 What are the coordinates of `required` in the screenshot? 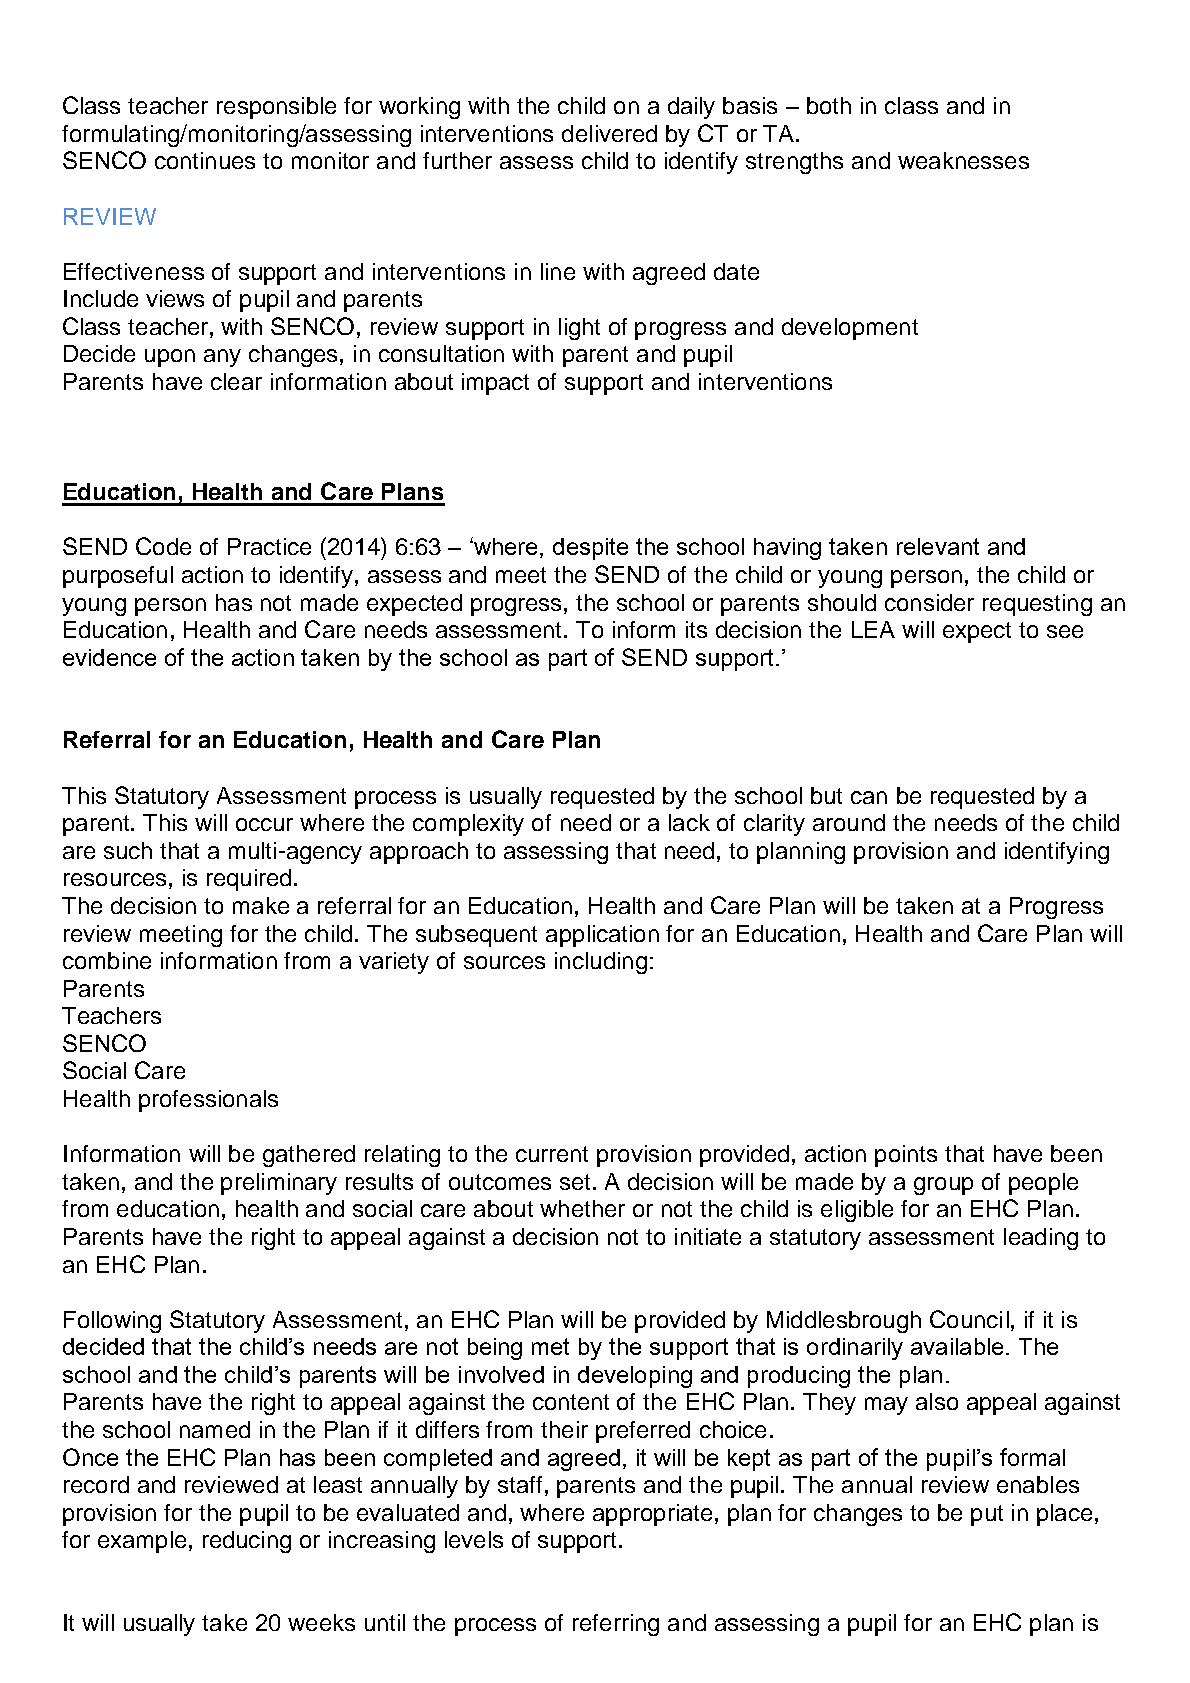 It's located at (249, 880).
